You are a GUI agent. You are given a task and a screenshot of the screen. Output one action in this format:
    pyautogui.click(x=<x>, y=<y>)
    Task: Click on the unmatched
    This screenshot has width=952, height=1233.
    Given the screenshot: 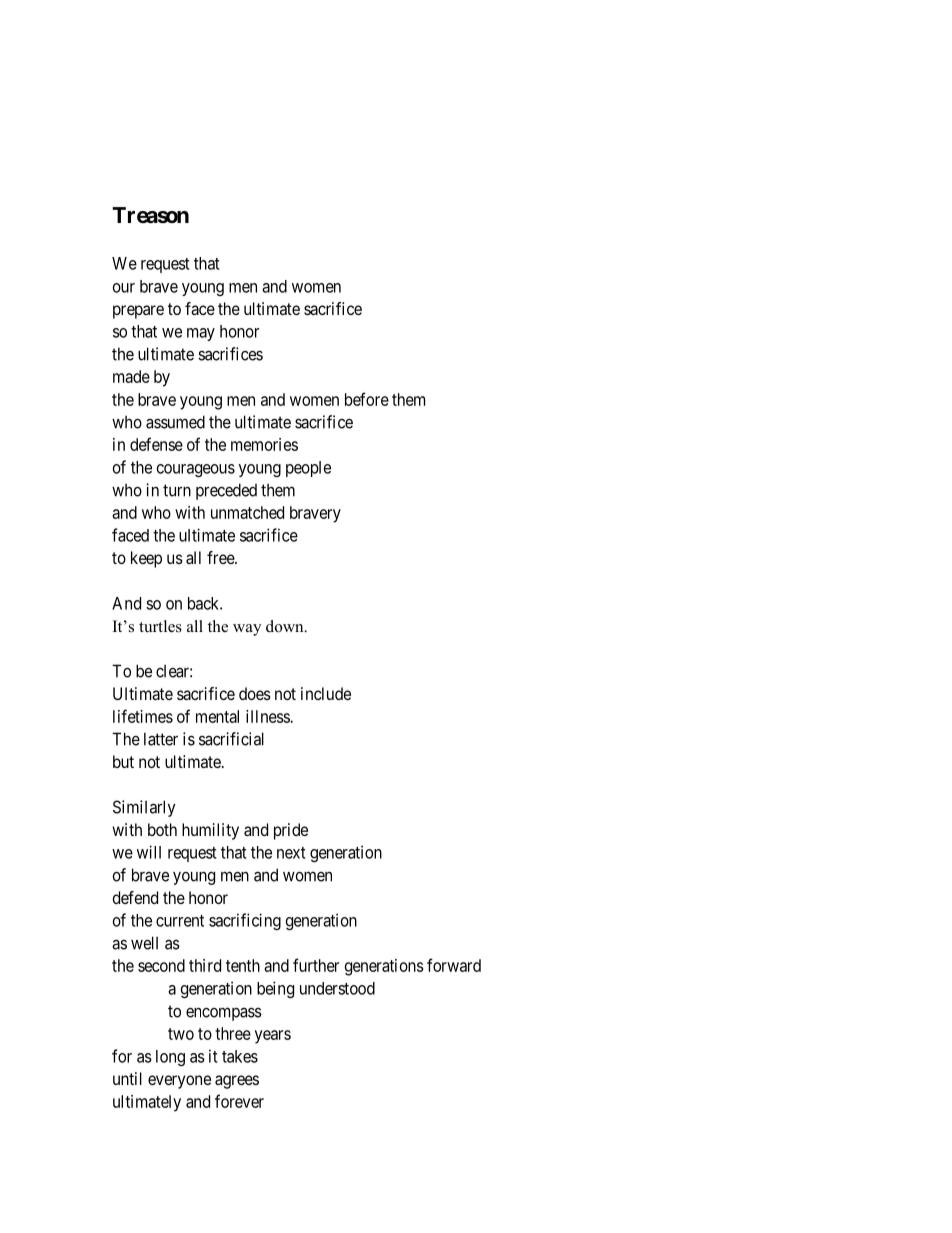 What is the action you would take?
    pyautogui.click(x=247, y=512)
